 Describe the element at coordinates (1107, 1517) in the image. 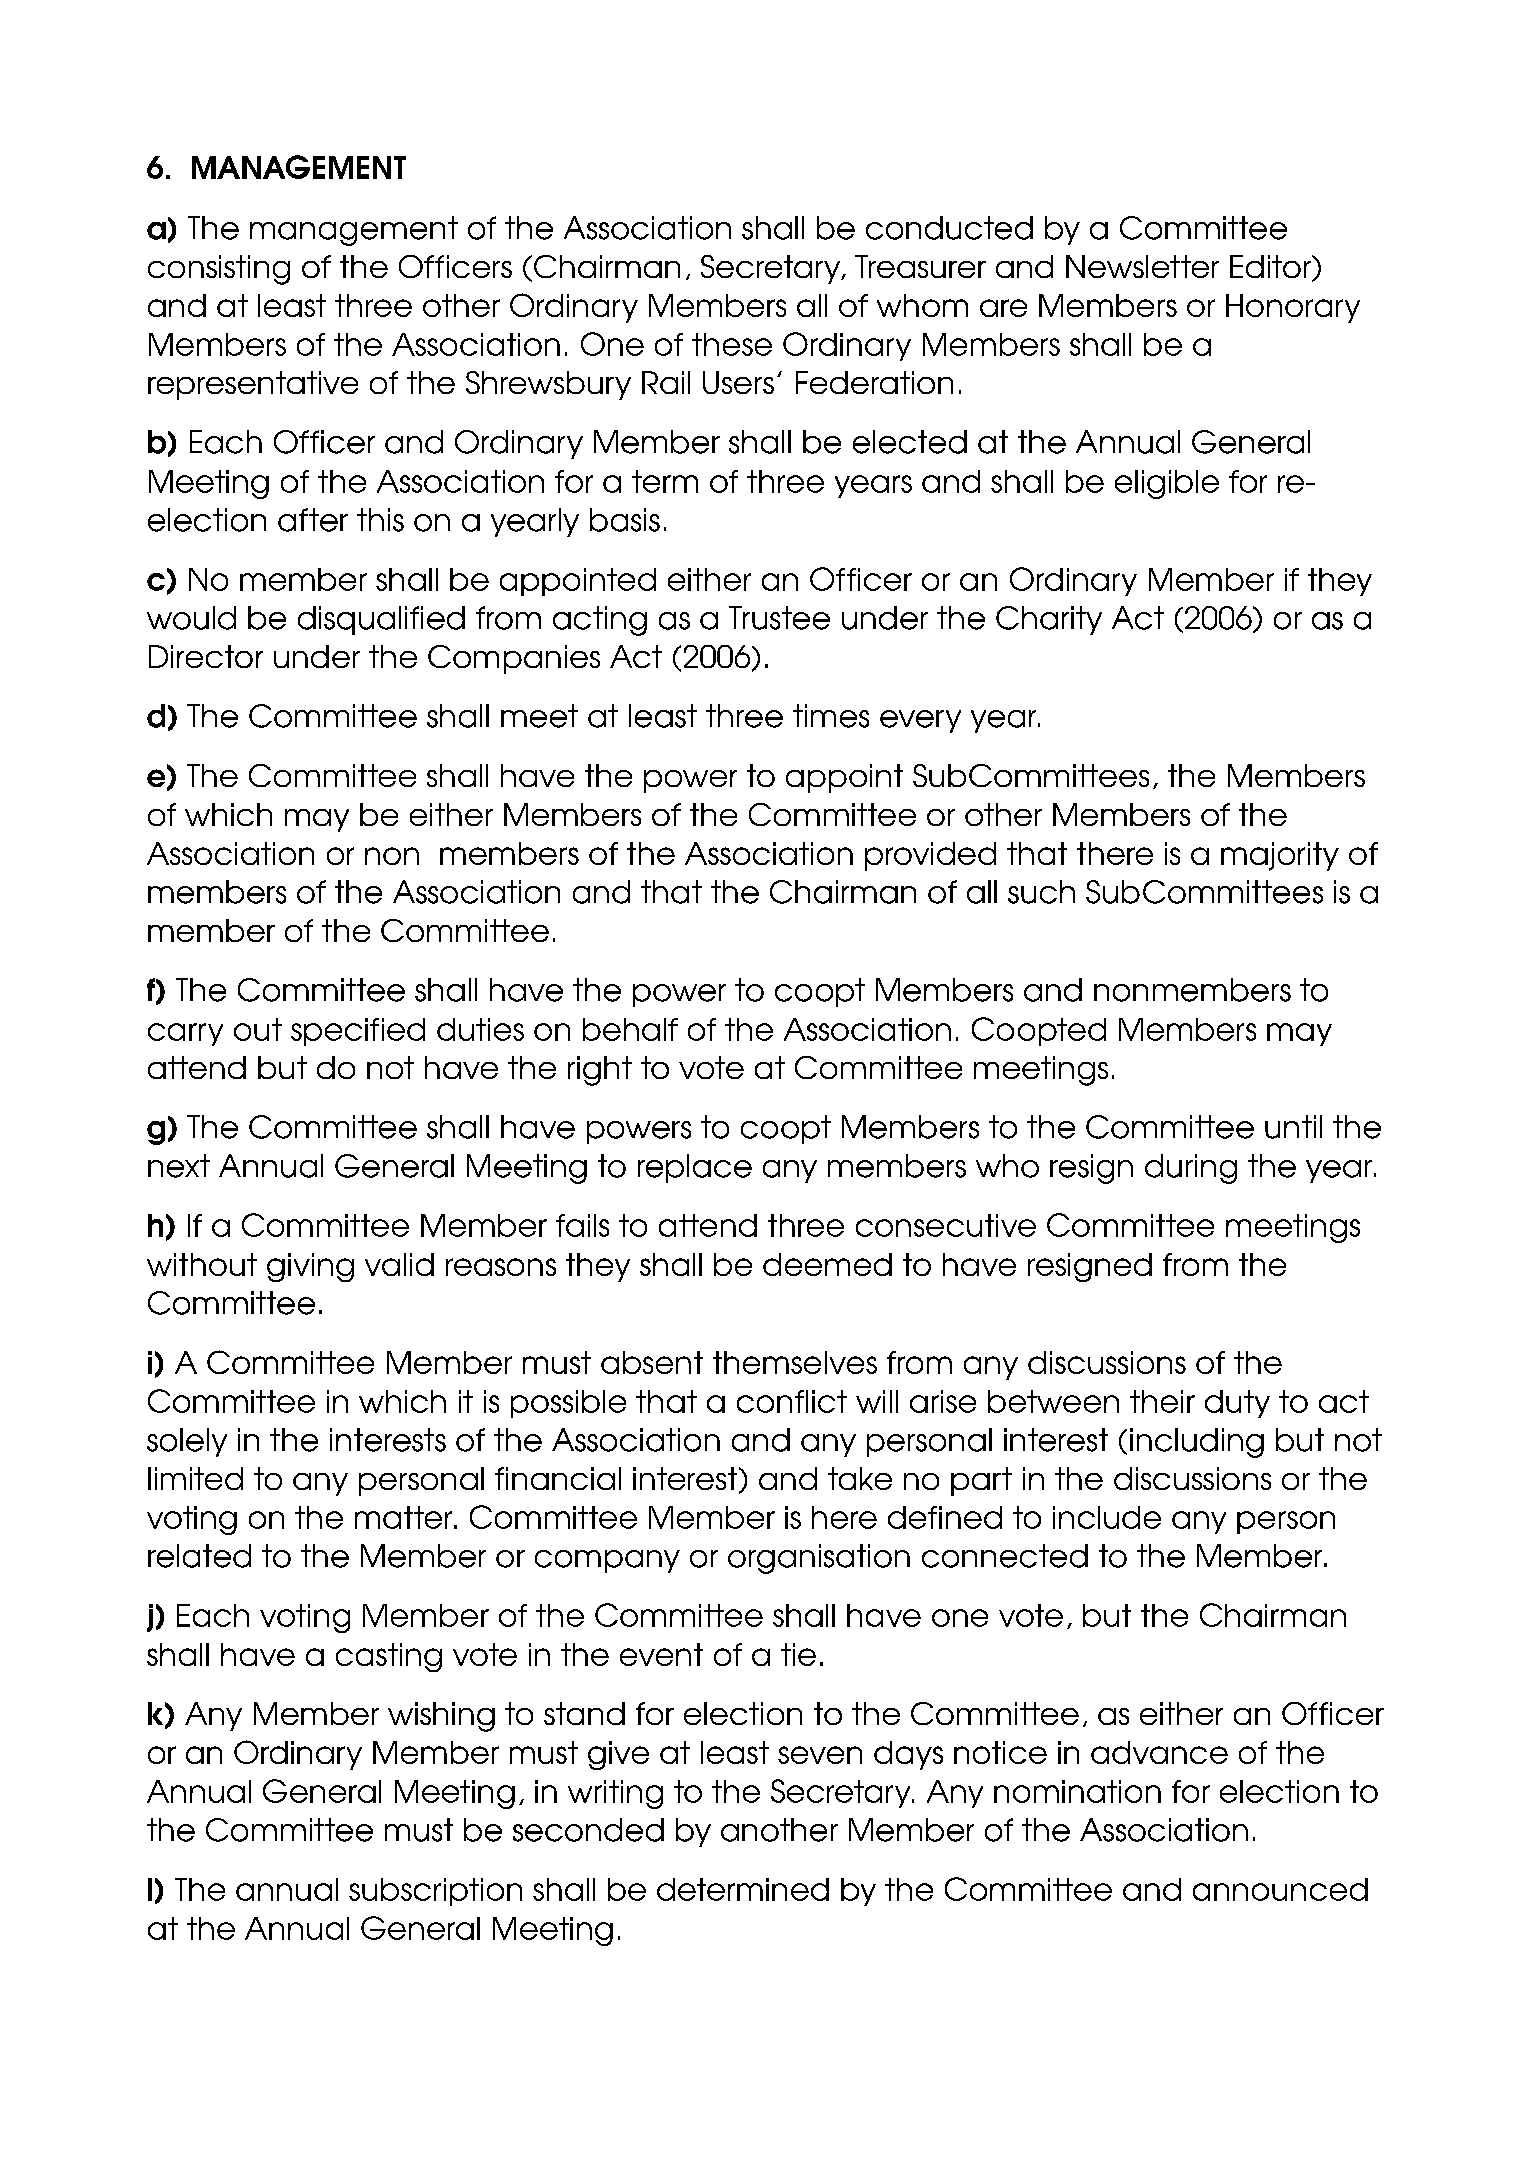

I see `include` at that location.
